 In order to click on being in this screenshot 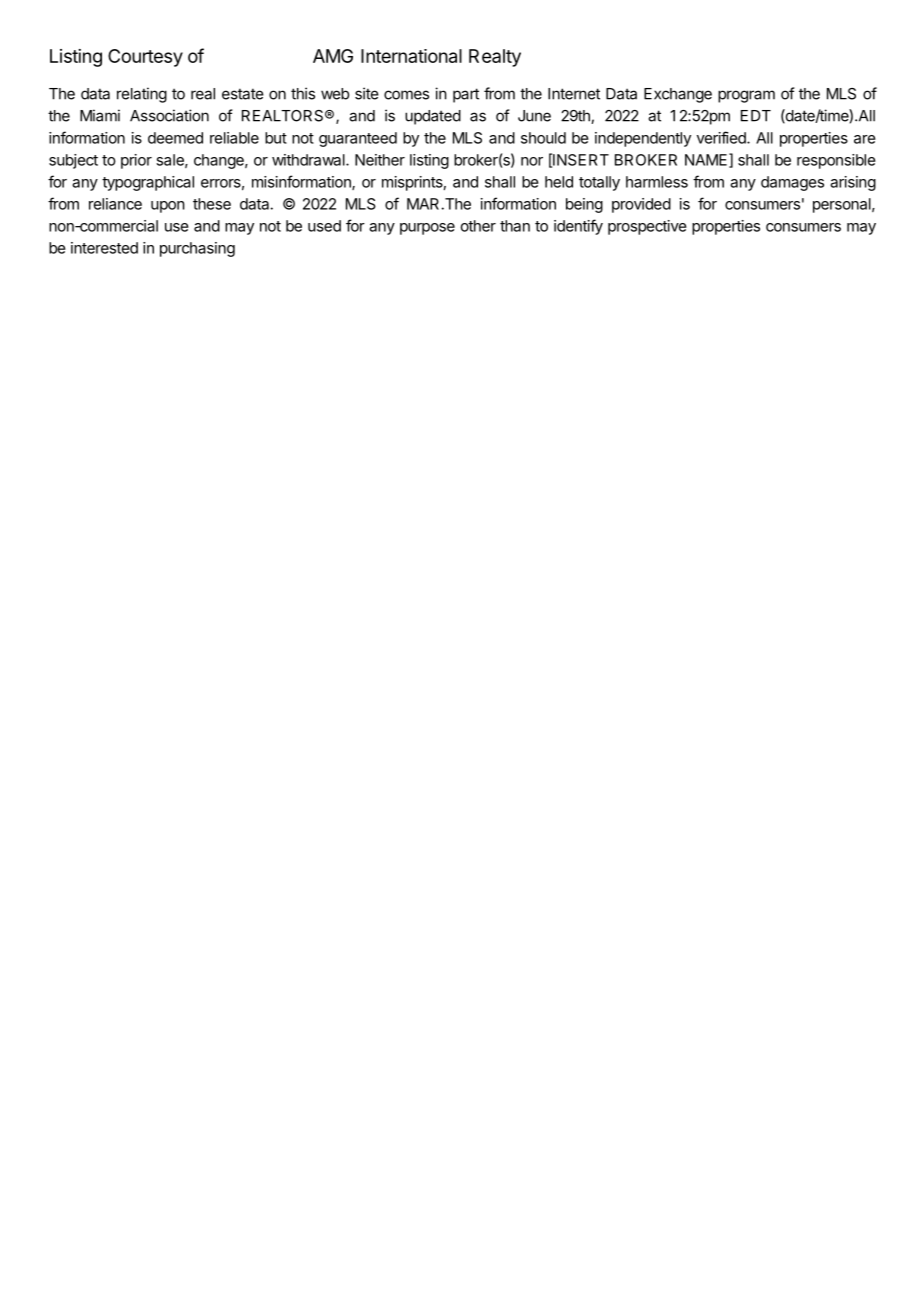, I will do `click(584, 205)`.
